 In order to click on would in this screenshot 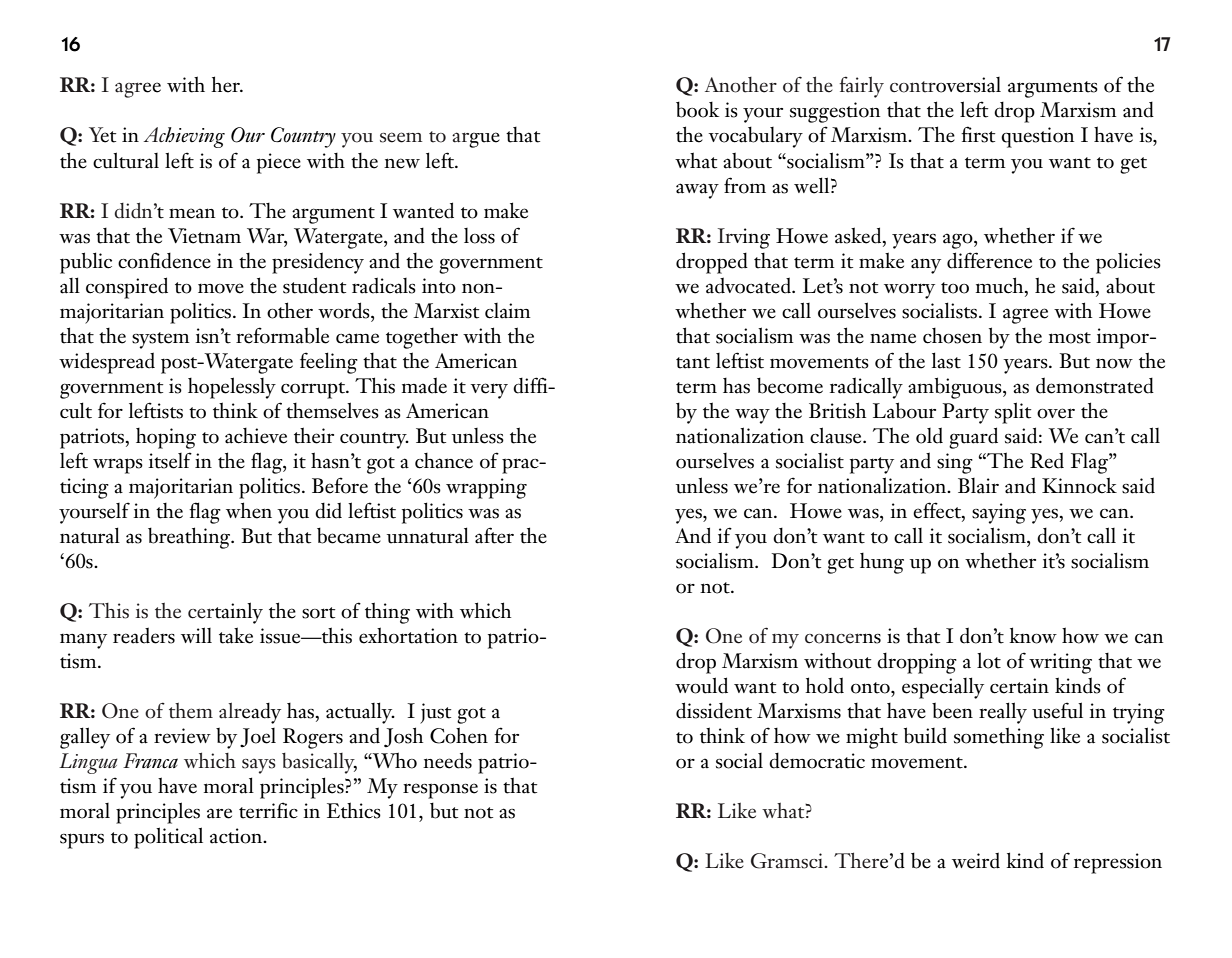, I will do `click(701, 685)`.
